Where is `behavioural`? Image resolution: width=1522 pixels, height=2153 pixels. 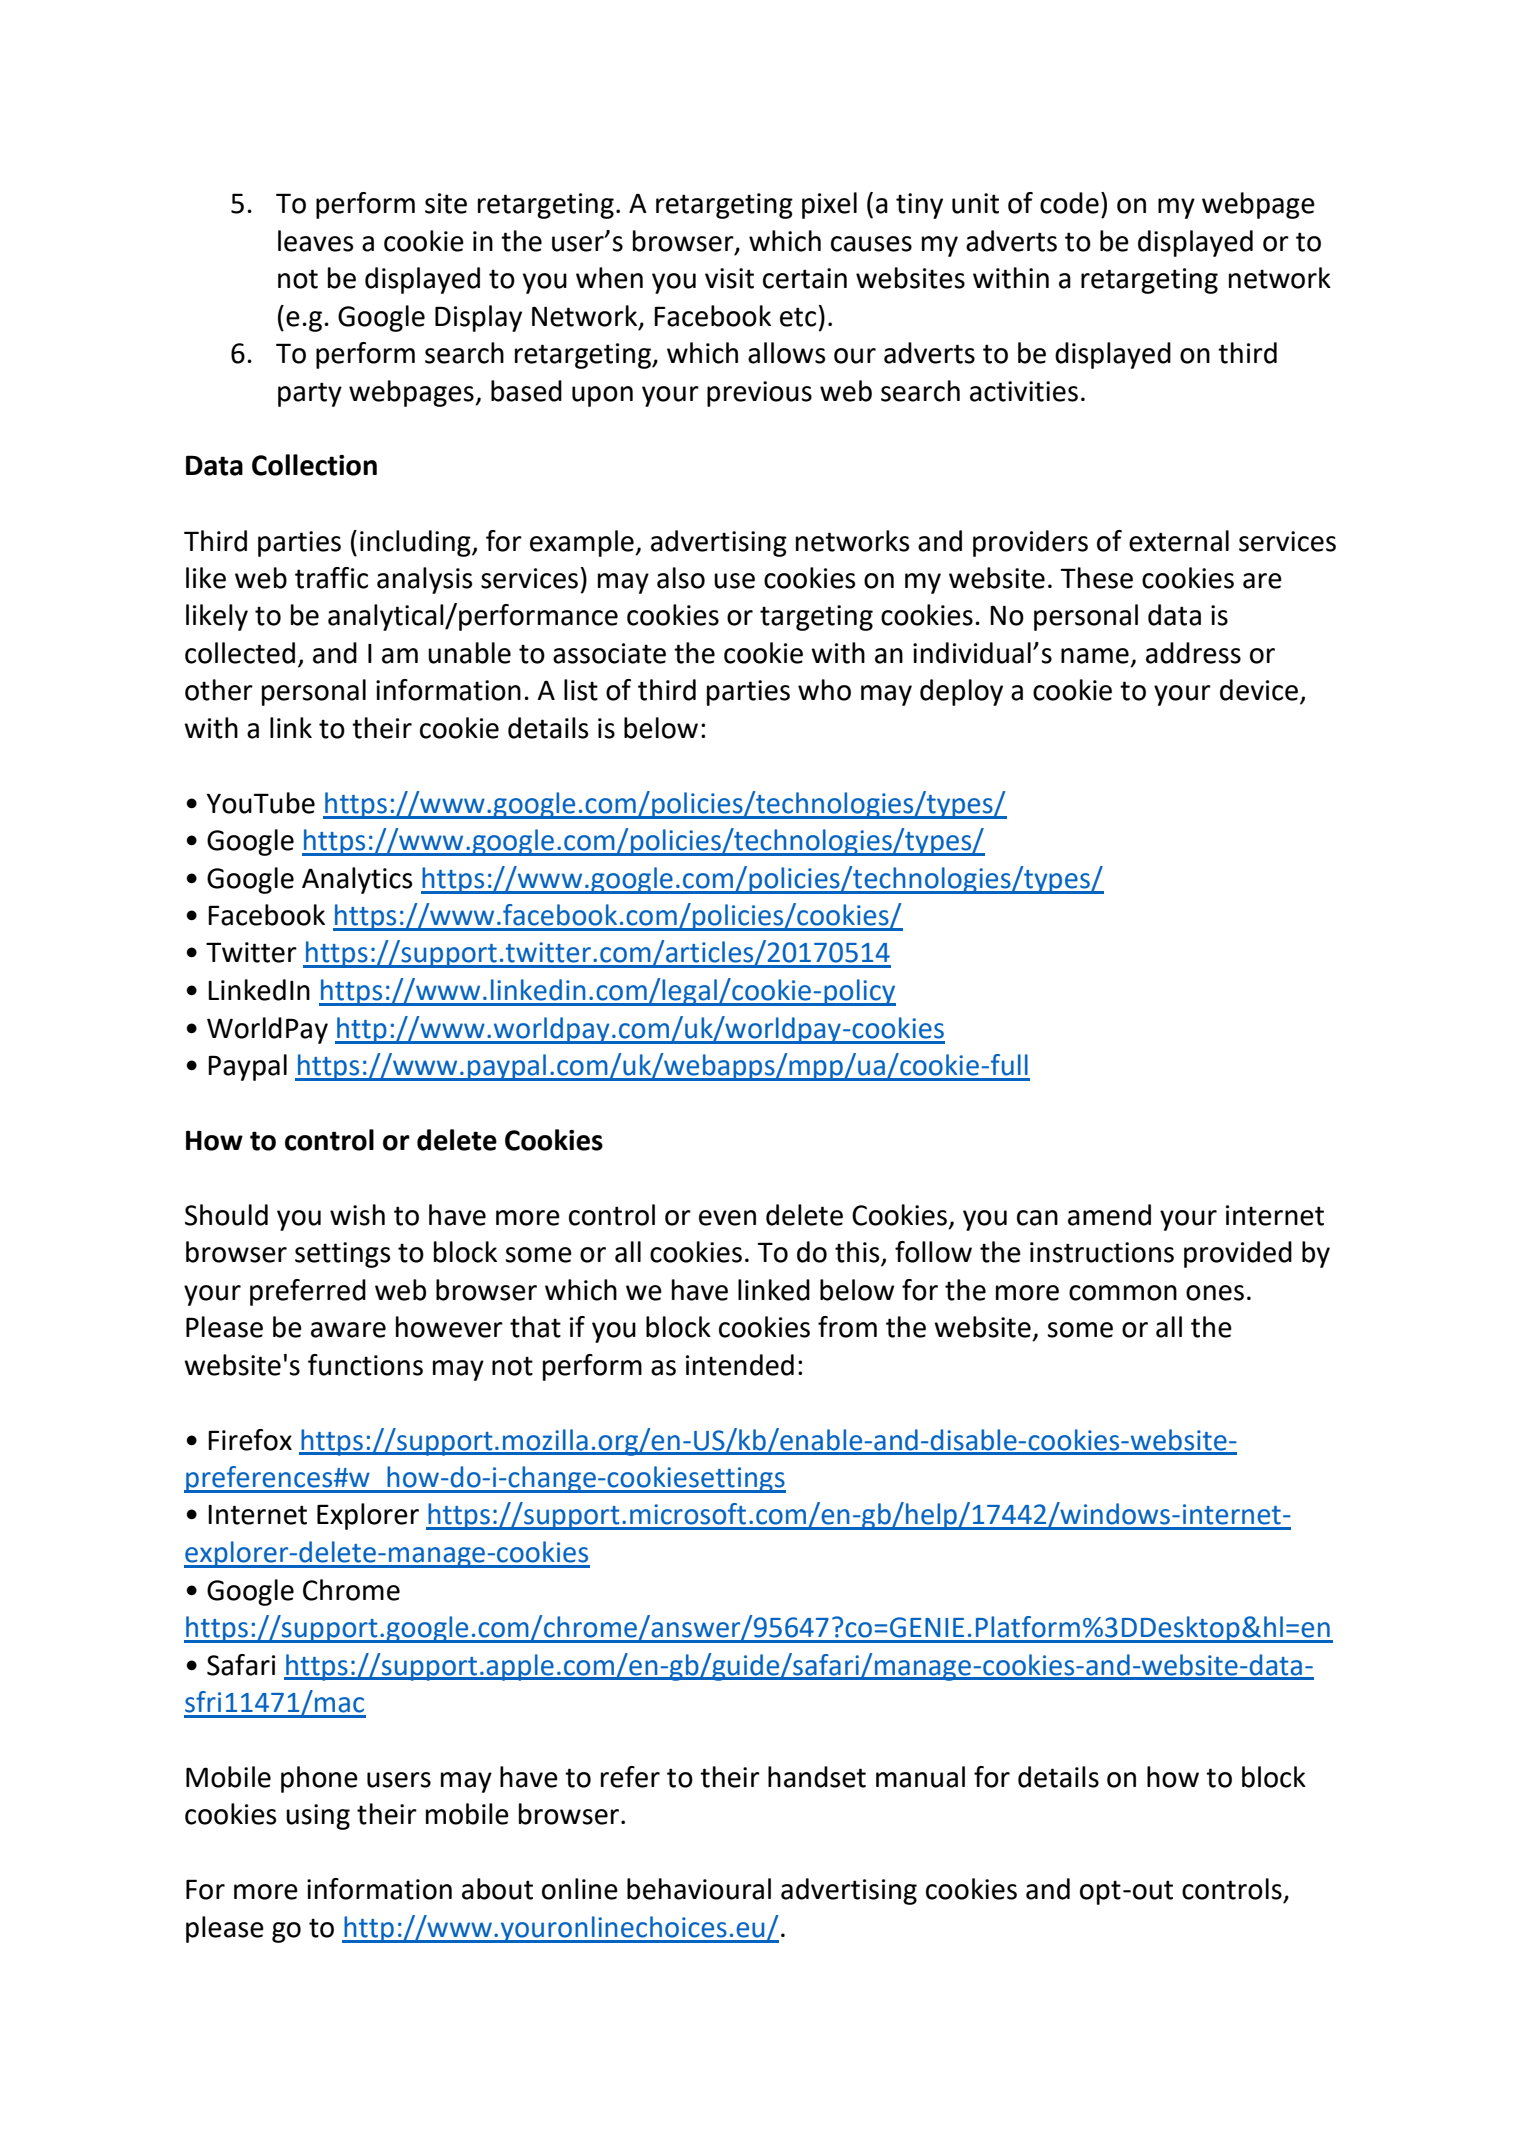
behavioural is located at coordinates (699, 1889).
